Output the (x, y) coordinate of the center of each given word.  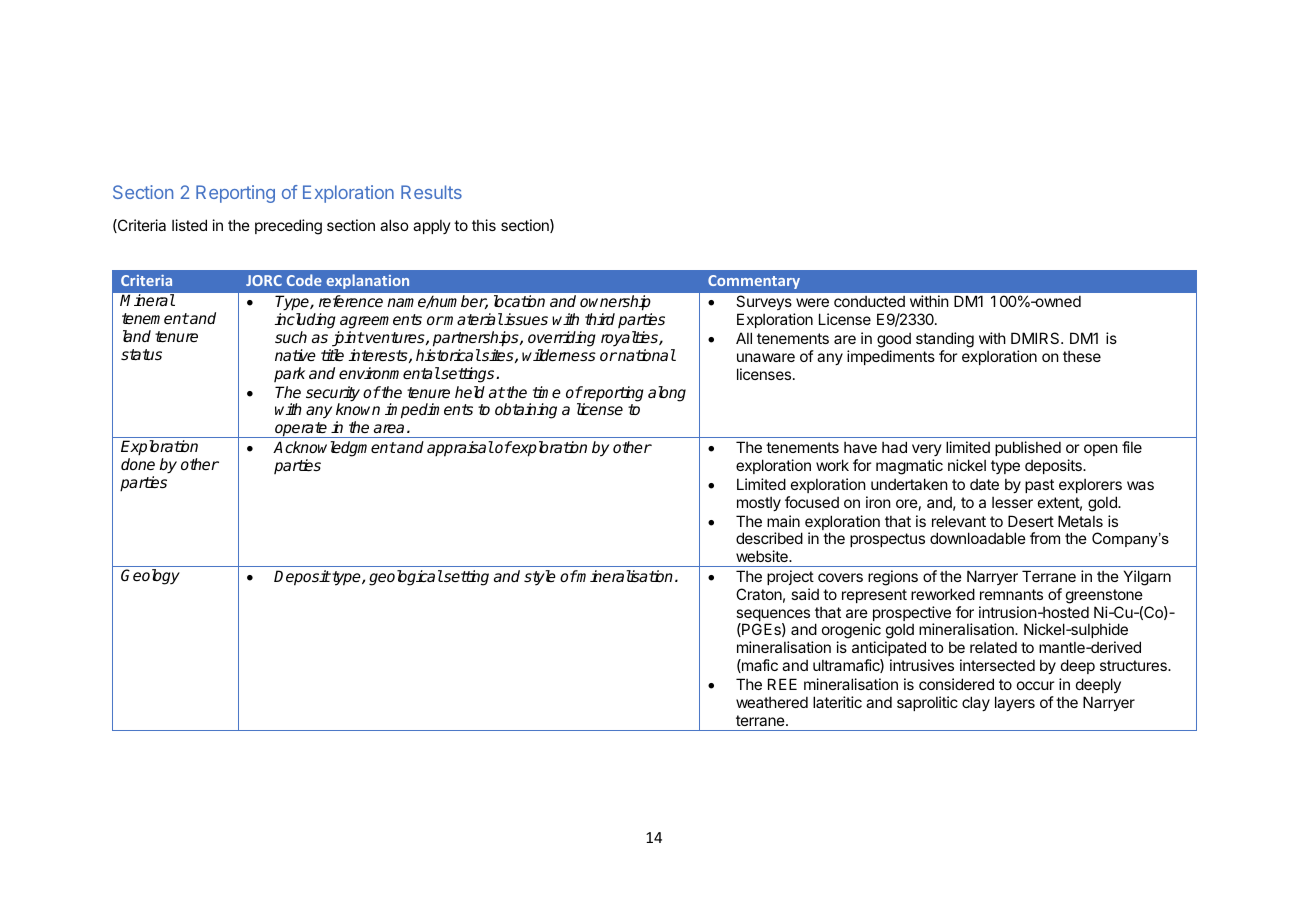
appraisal (460, 449)
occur (1035, 685)
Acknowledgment (334, 449)
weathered (772, 702)
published (1028, 448)
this (484, 225)
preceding (288, 227)
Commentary (754, 282)
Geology (150, 577)
